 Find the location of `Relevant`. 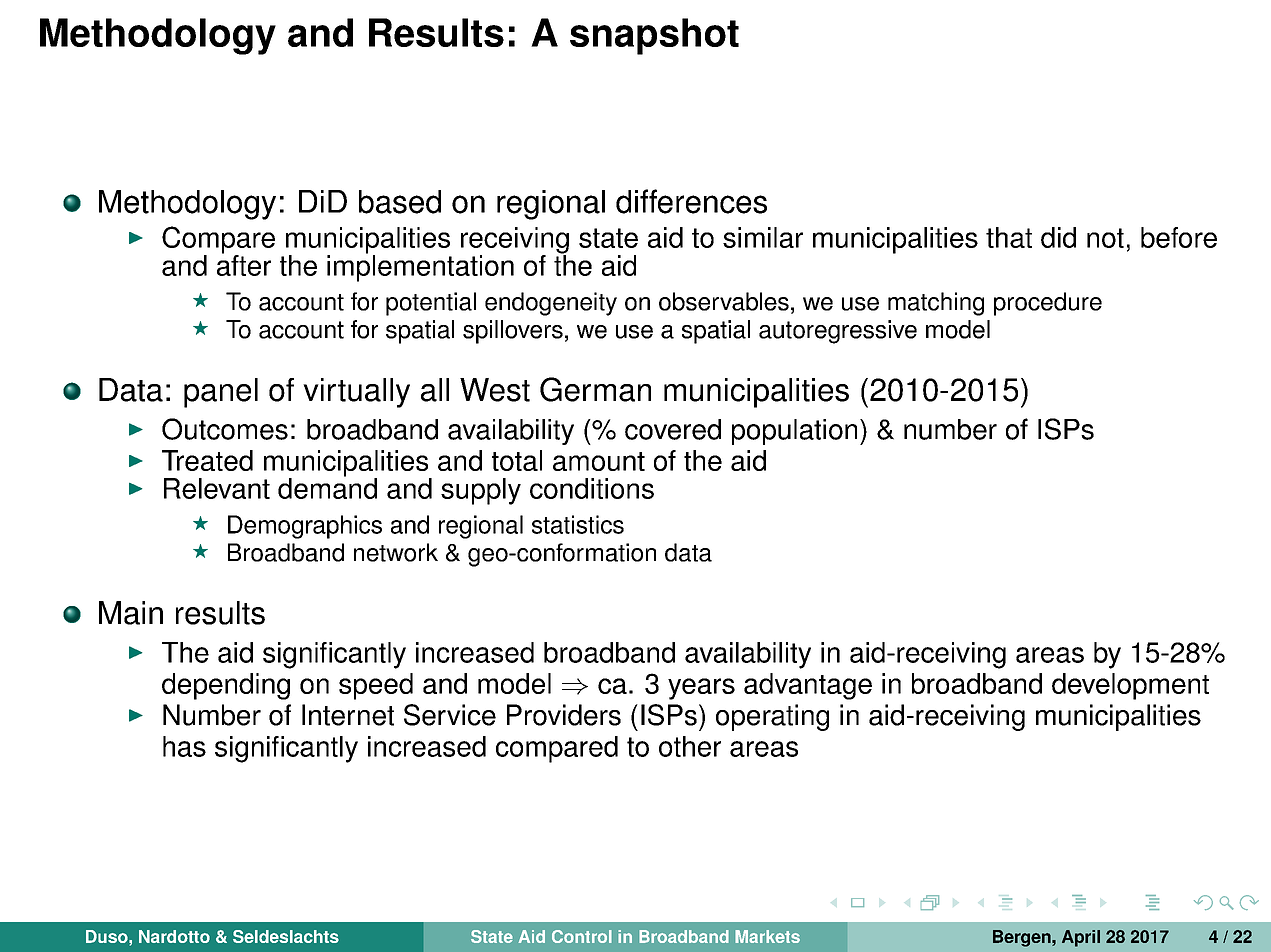

Relevant is located at coordinates (217, 488).
